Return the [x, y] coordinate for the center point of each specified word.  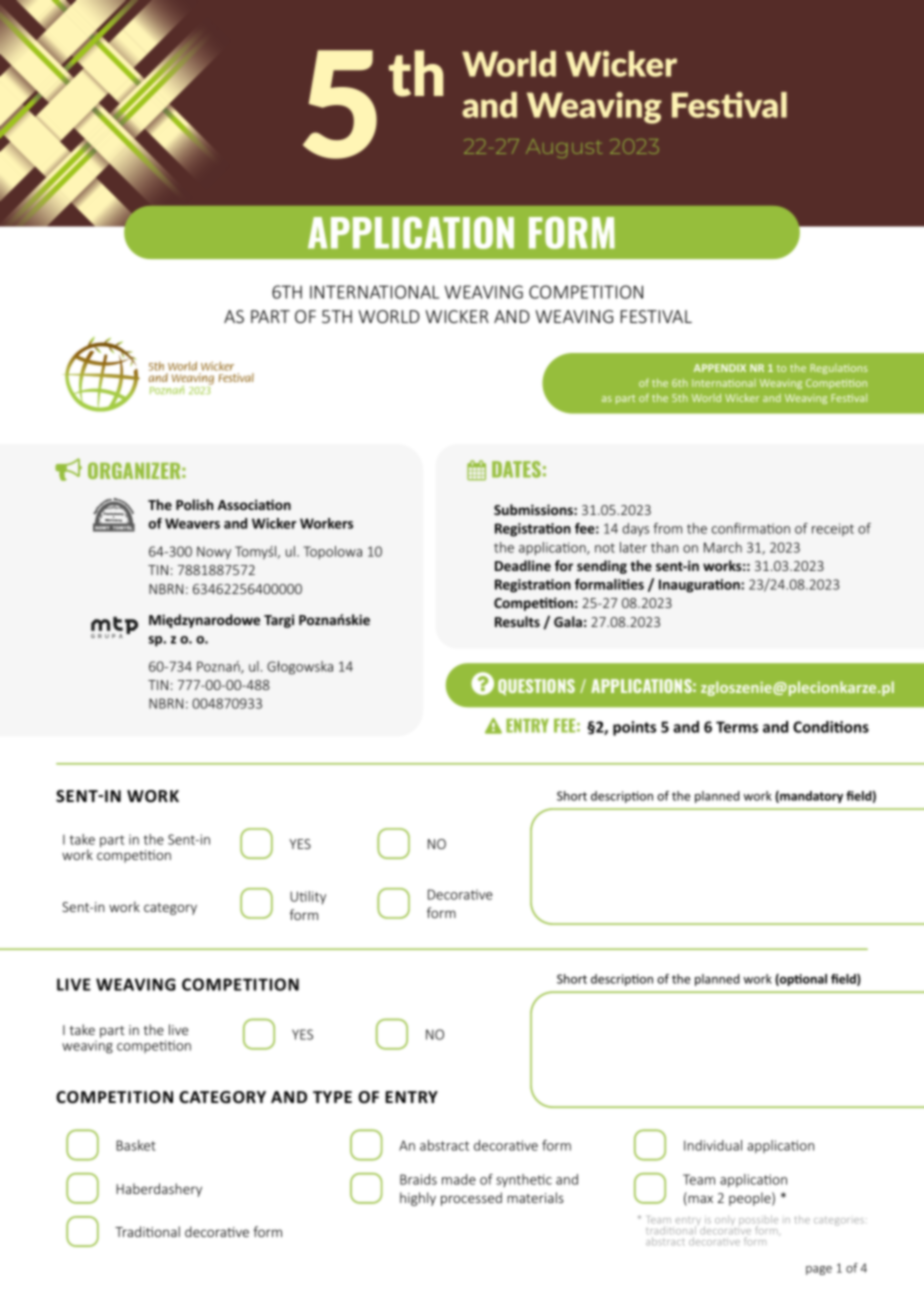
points [634, 728]
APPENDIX [720, 368]
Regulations [839, 369]
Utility [308, 897]
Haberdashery [159, 1190]
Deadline [523, 565]
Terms [737, 727]
